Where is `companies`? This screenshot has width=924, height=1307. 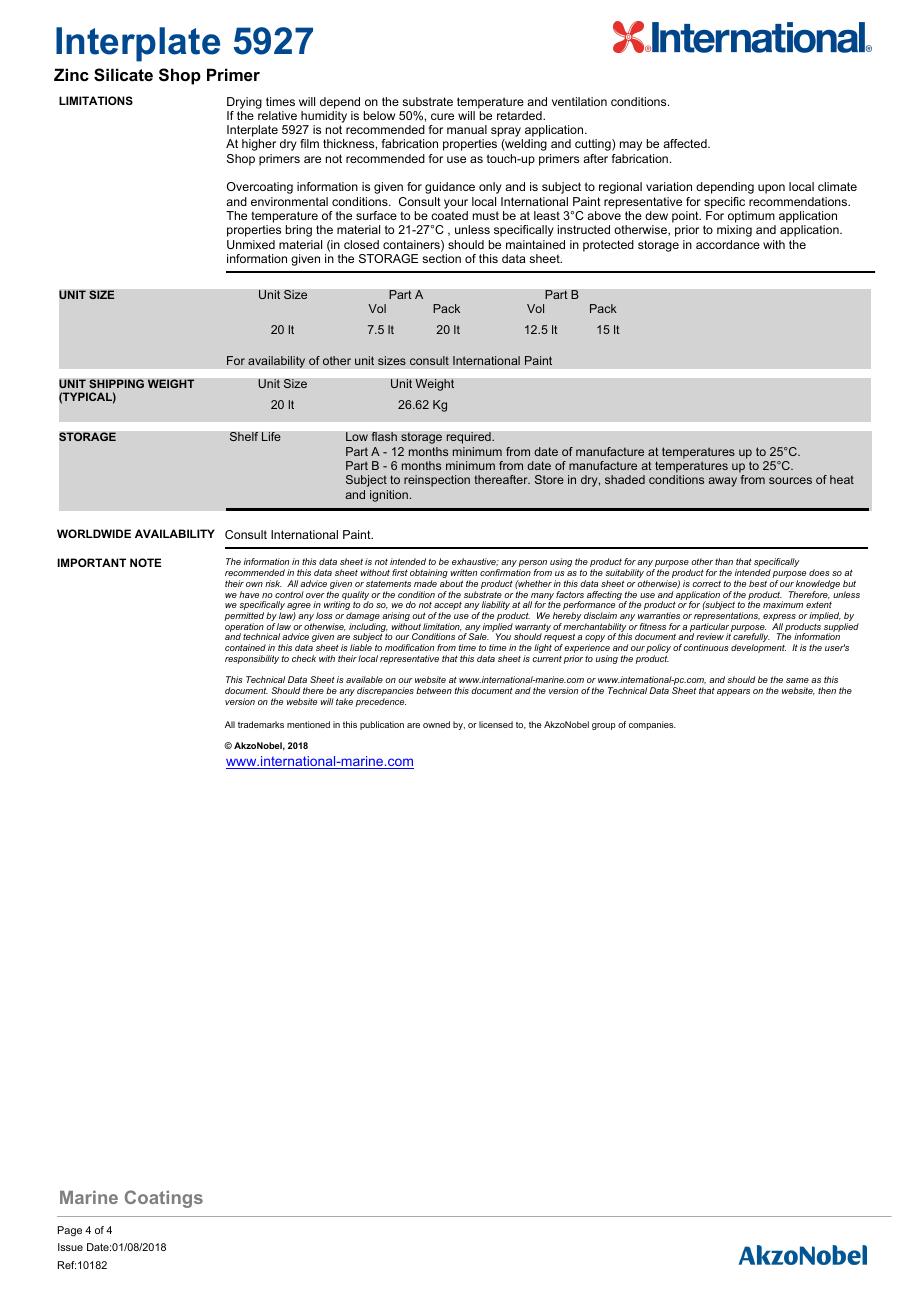
companies is located at coordinates (652, 725).
